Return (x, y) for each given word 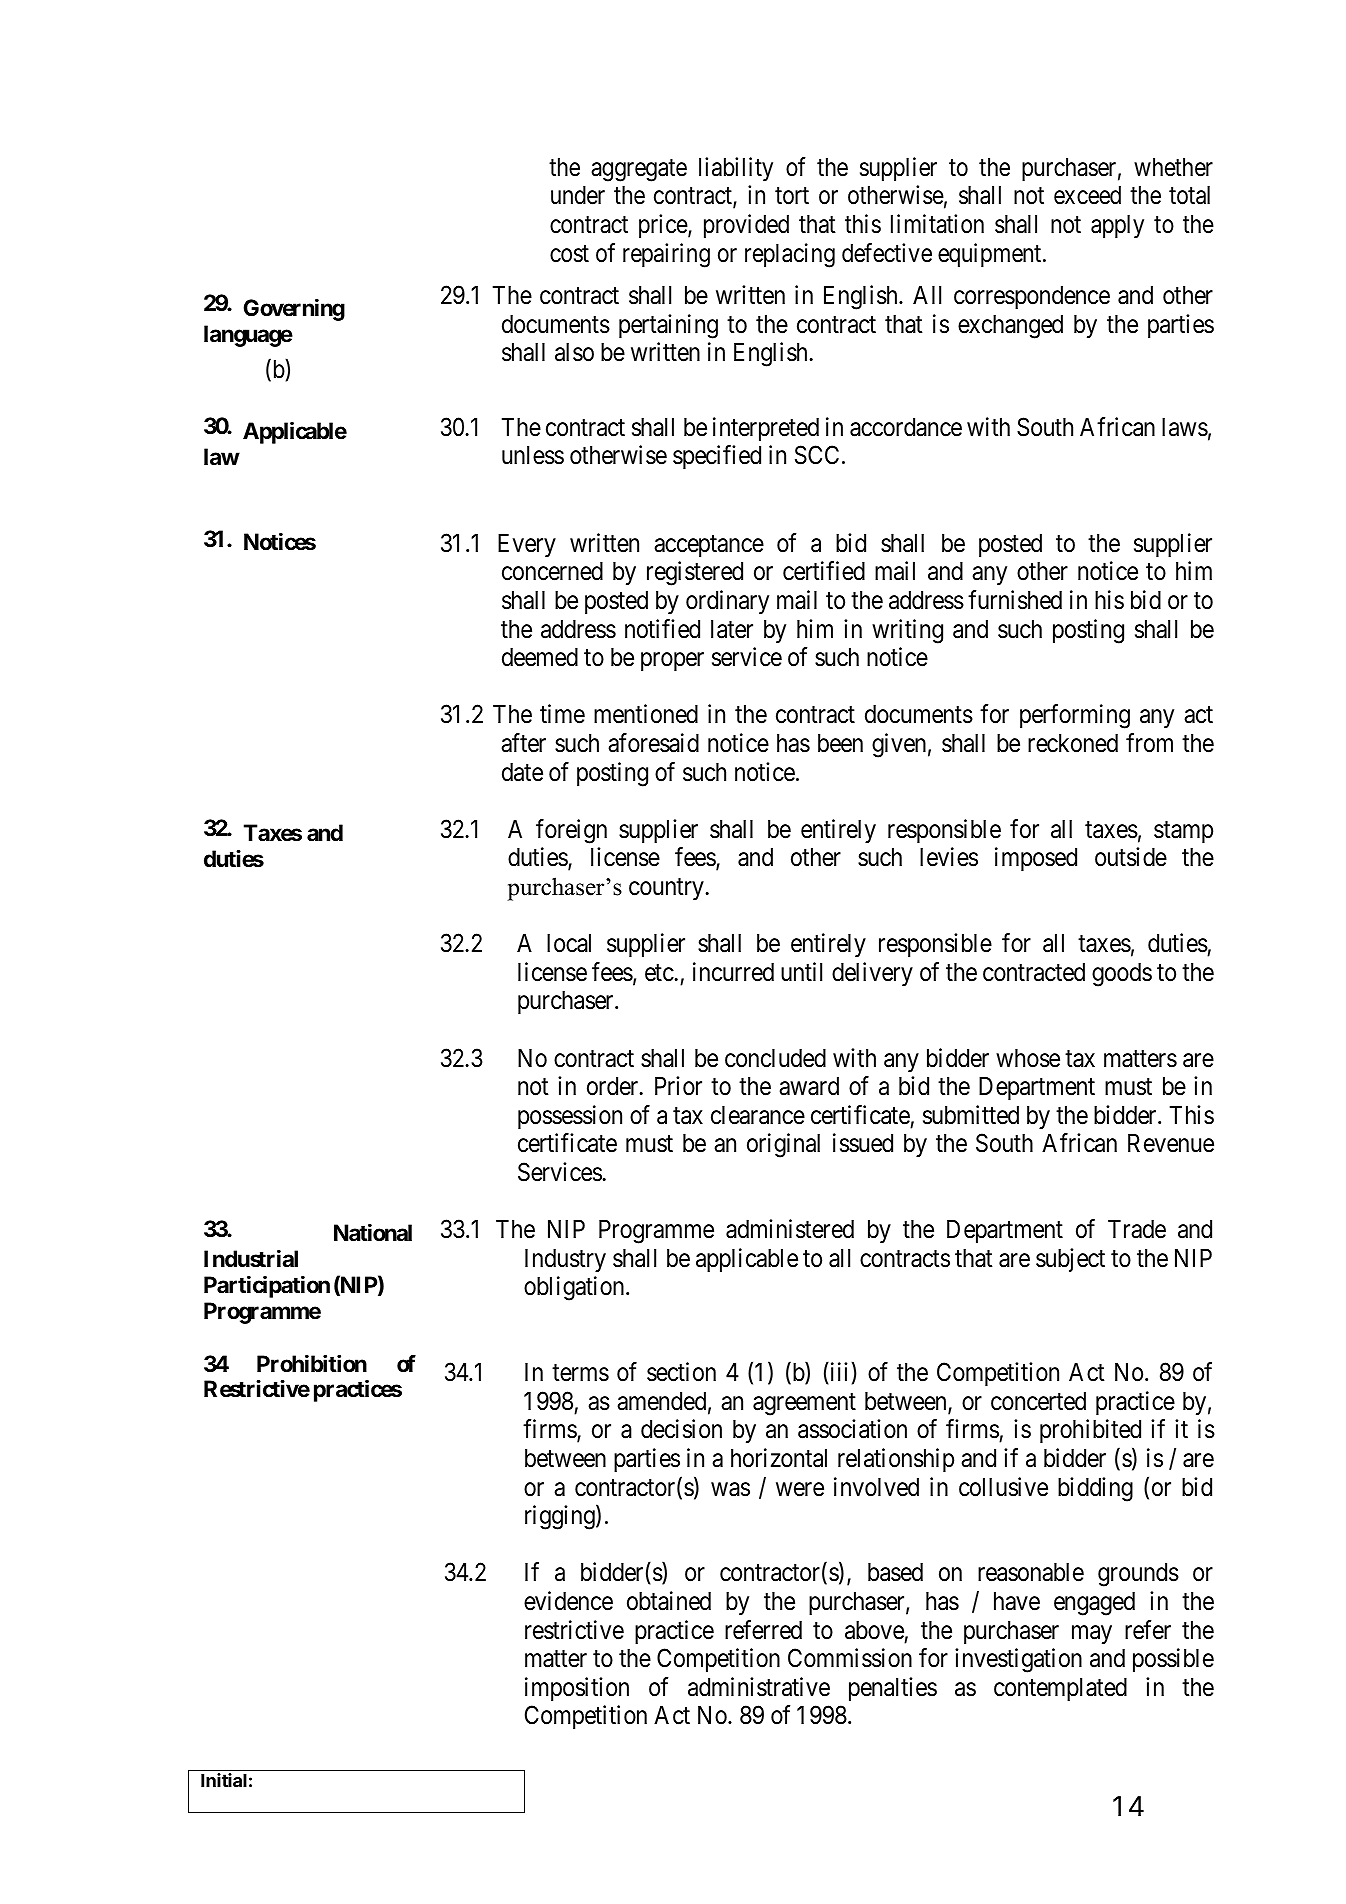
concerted (1038, 1401)
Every (527, 545)
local (569, 943)
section (681, 1372)
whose (1028, 1058)
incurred (733, 972)
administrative (759, 1687)
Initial (224, 1780)
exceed (1087, 195)
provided (746, 226)
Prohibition (312, 1364)
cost (569, 254)
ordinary (727, 602)
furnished (1015, 600)
